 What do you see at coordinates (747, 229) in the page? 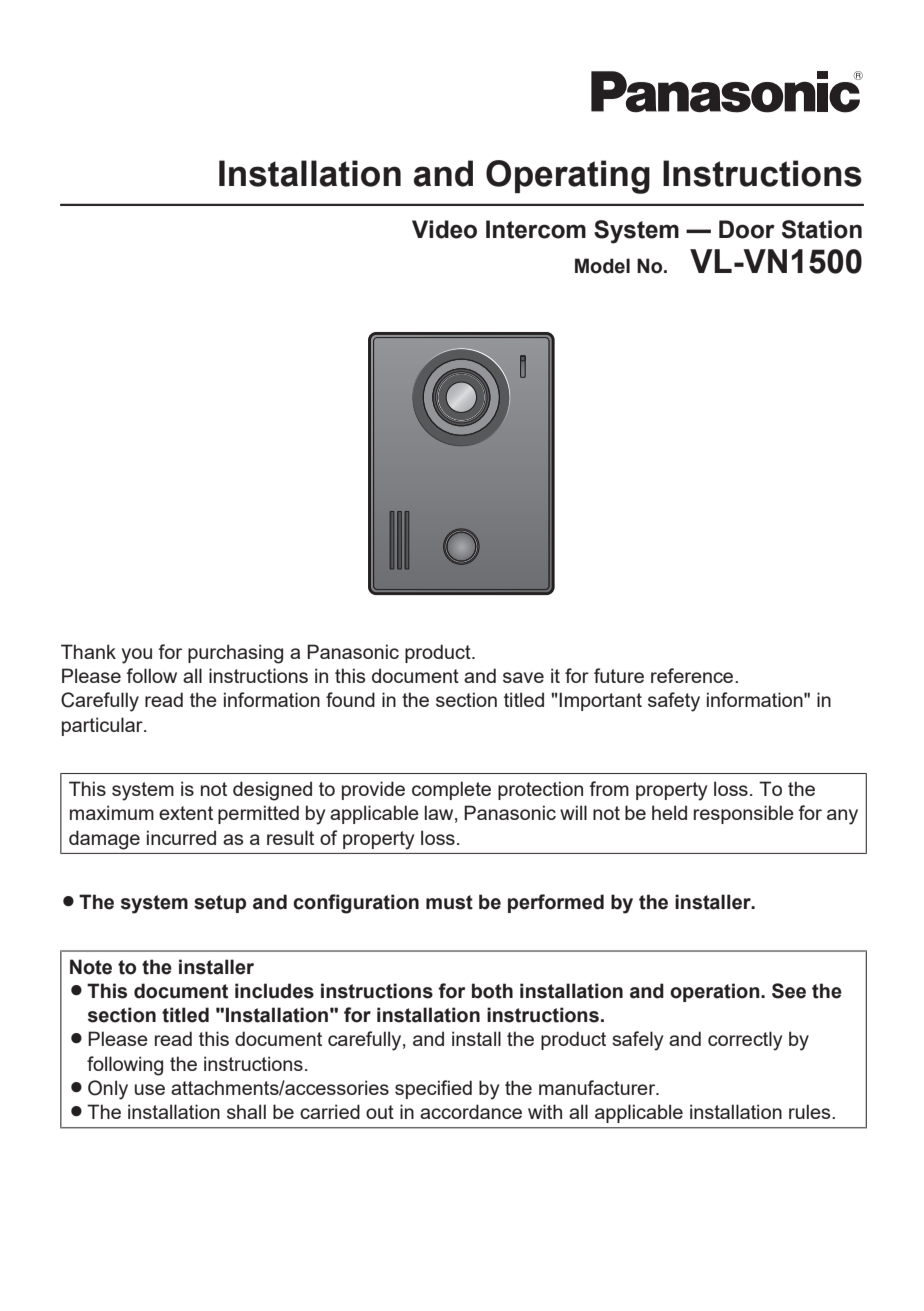
I see `Door` at bounding box center [747, 229].
